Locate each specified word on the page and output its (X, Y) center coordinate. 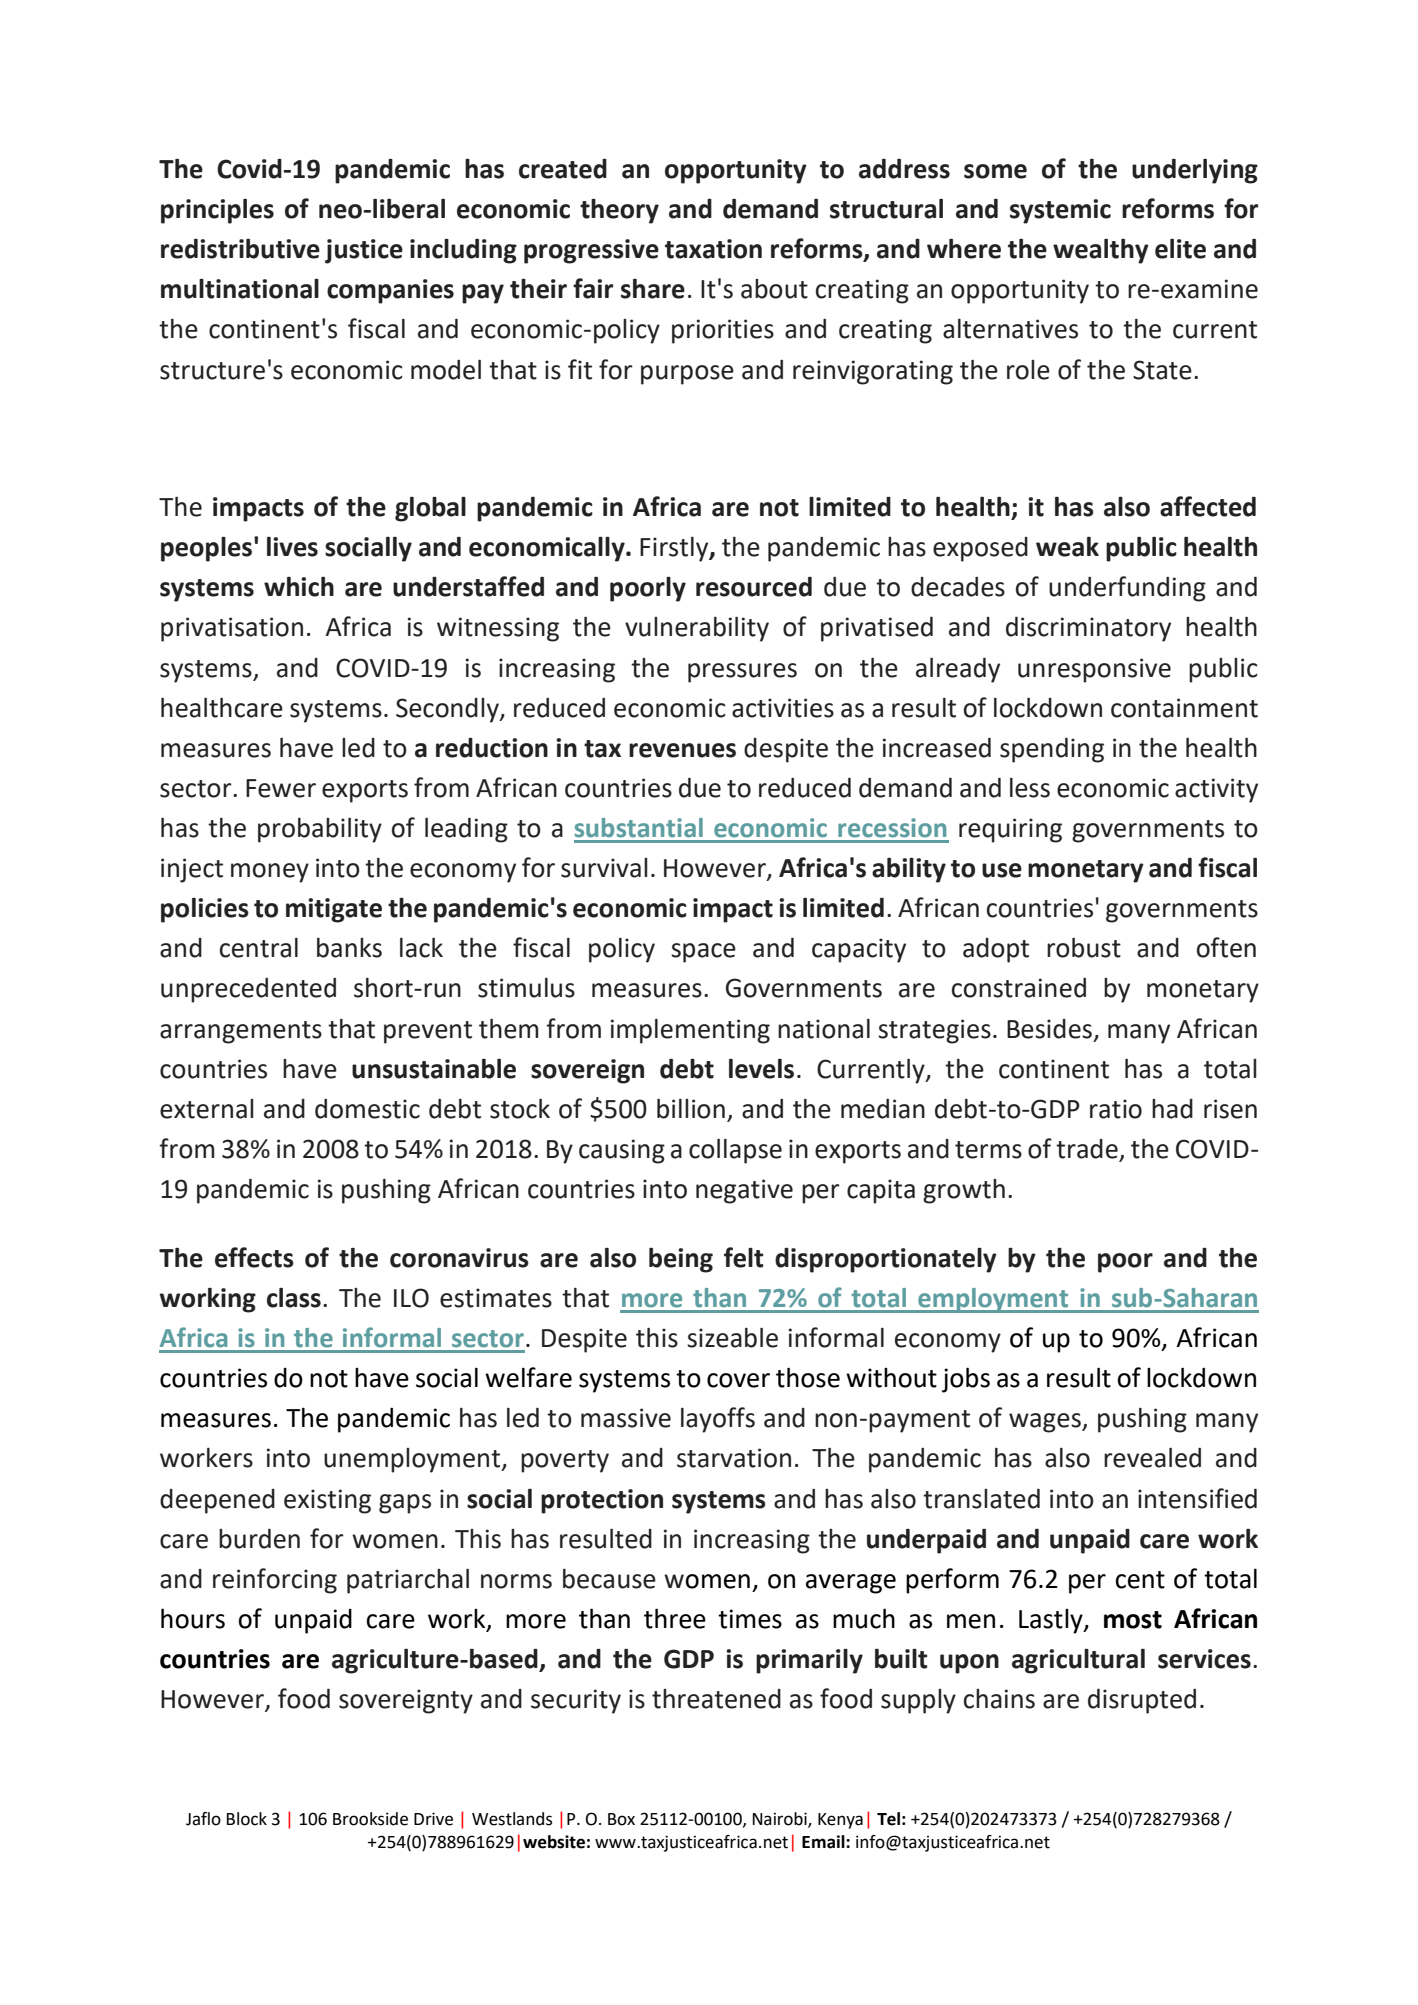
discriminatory (1088, 629)
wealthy (1101, 251)
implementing (690, 1031)
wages (1046, 1423)
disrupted (1142, 1701)
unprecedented (248, 990)
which (299, 587)
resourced (754, 587)
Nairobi (781, 1820)
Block (247, 1819)
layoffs (718, 1420)
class (294, 1298)
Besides (1049, 1029)
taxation (713, 249)
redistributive (240, 249)
